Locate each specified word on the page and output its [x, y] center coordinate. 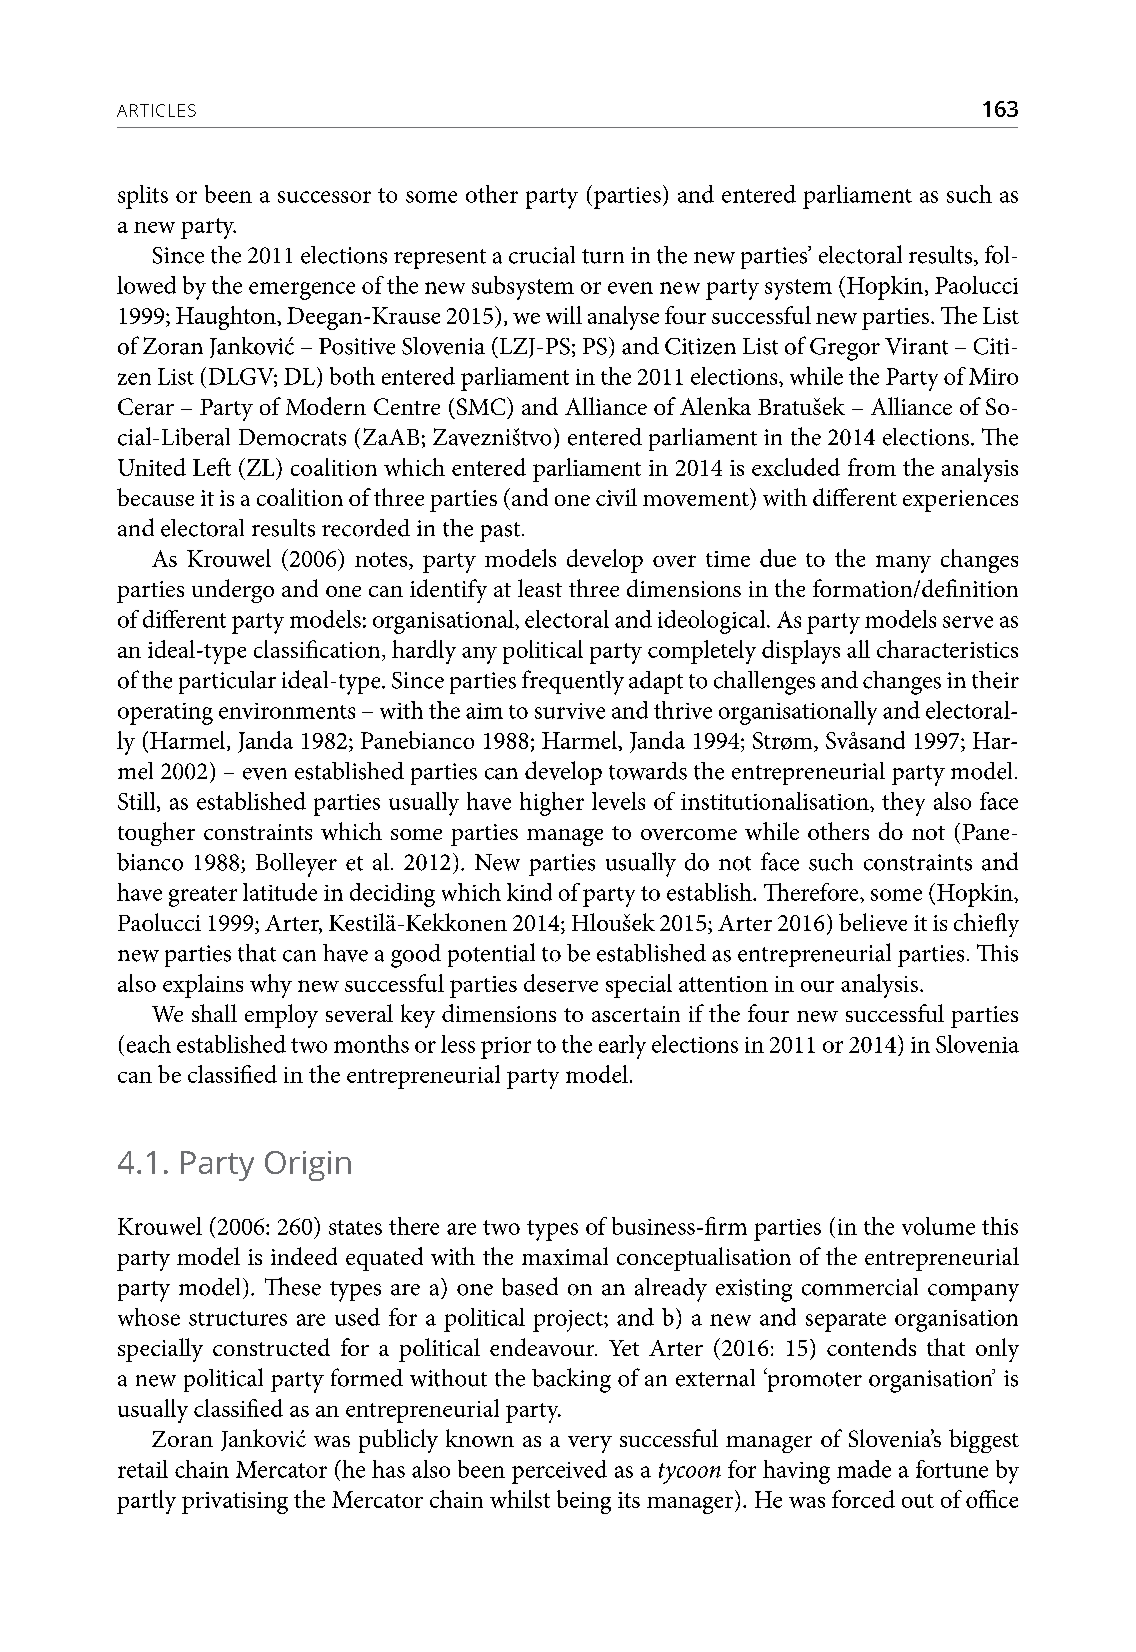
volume [938, 1226]
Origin [308, 1166]
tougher [156, 834]
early [622, 1047]
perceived [559, 1472]
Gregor [845, 349]
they [903, 804]
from [872, 467]
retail [143, 1469]
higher [552, 804]
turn [603, 256]
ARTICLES [156, 110]
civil [616, 497]
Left [212, 467]
